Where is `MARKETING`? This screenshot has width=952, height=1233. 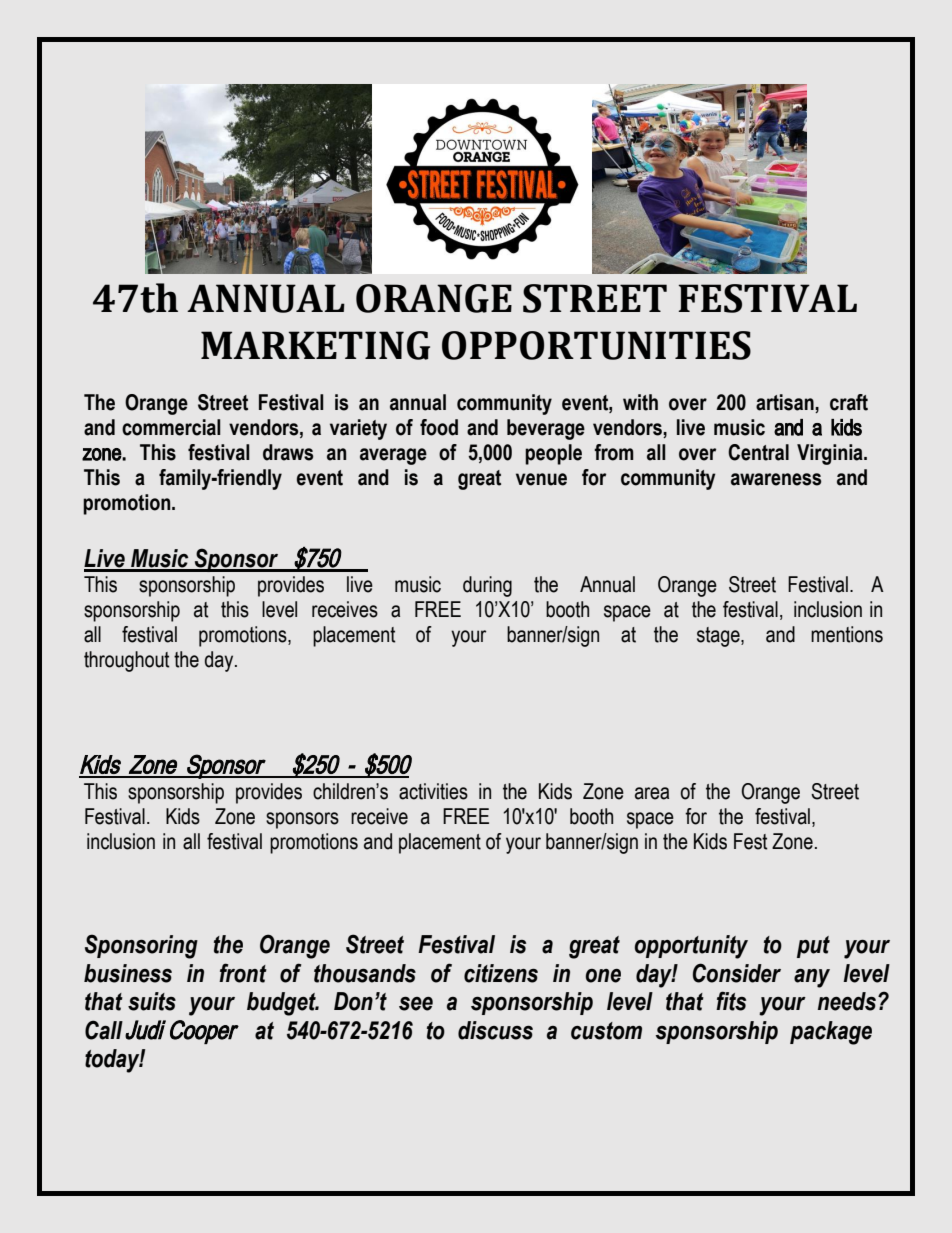
MARKETING is located at coordinates (315, 345).
